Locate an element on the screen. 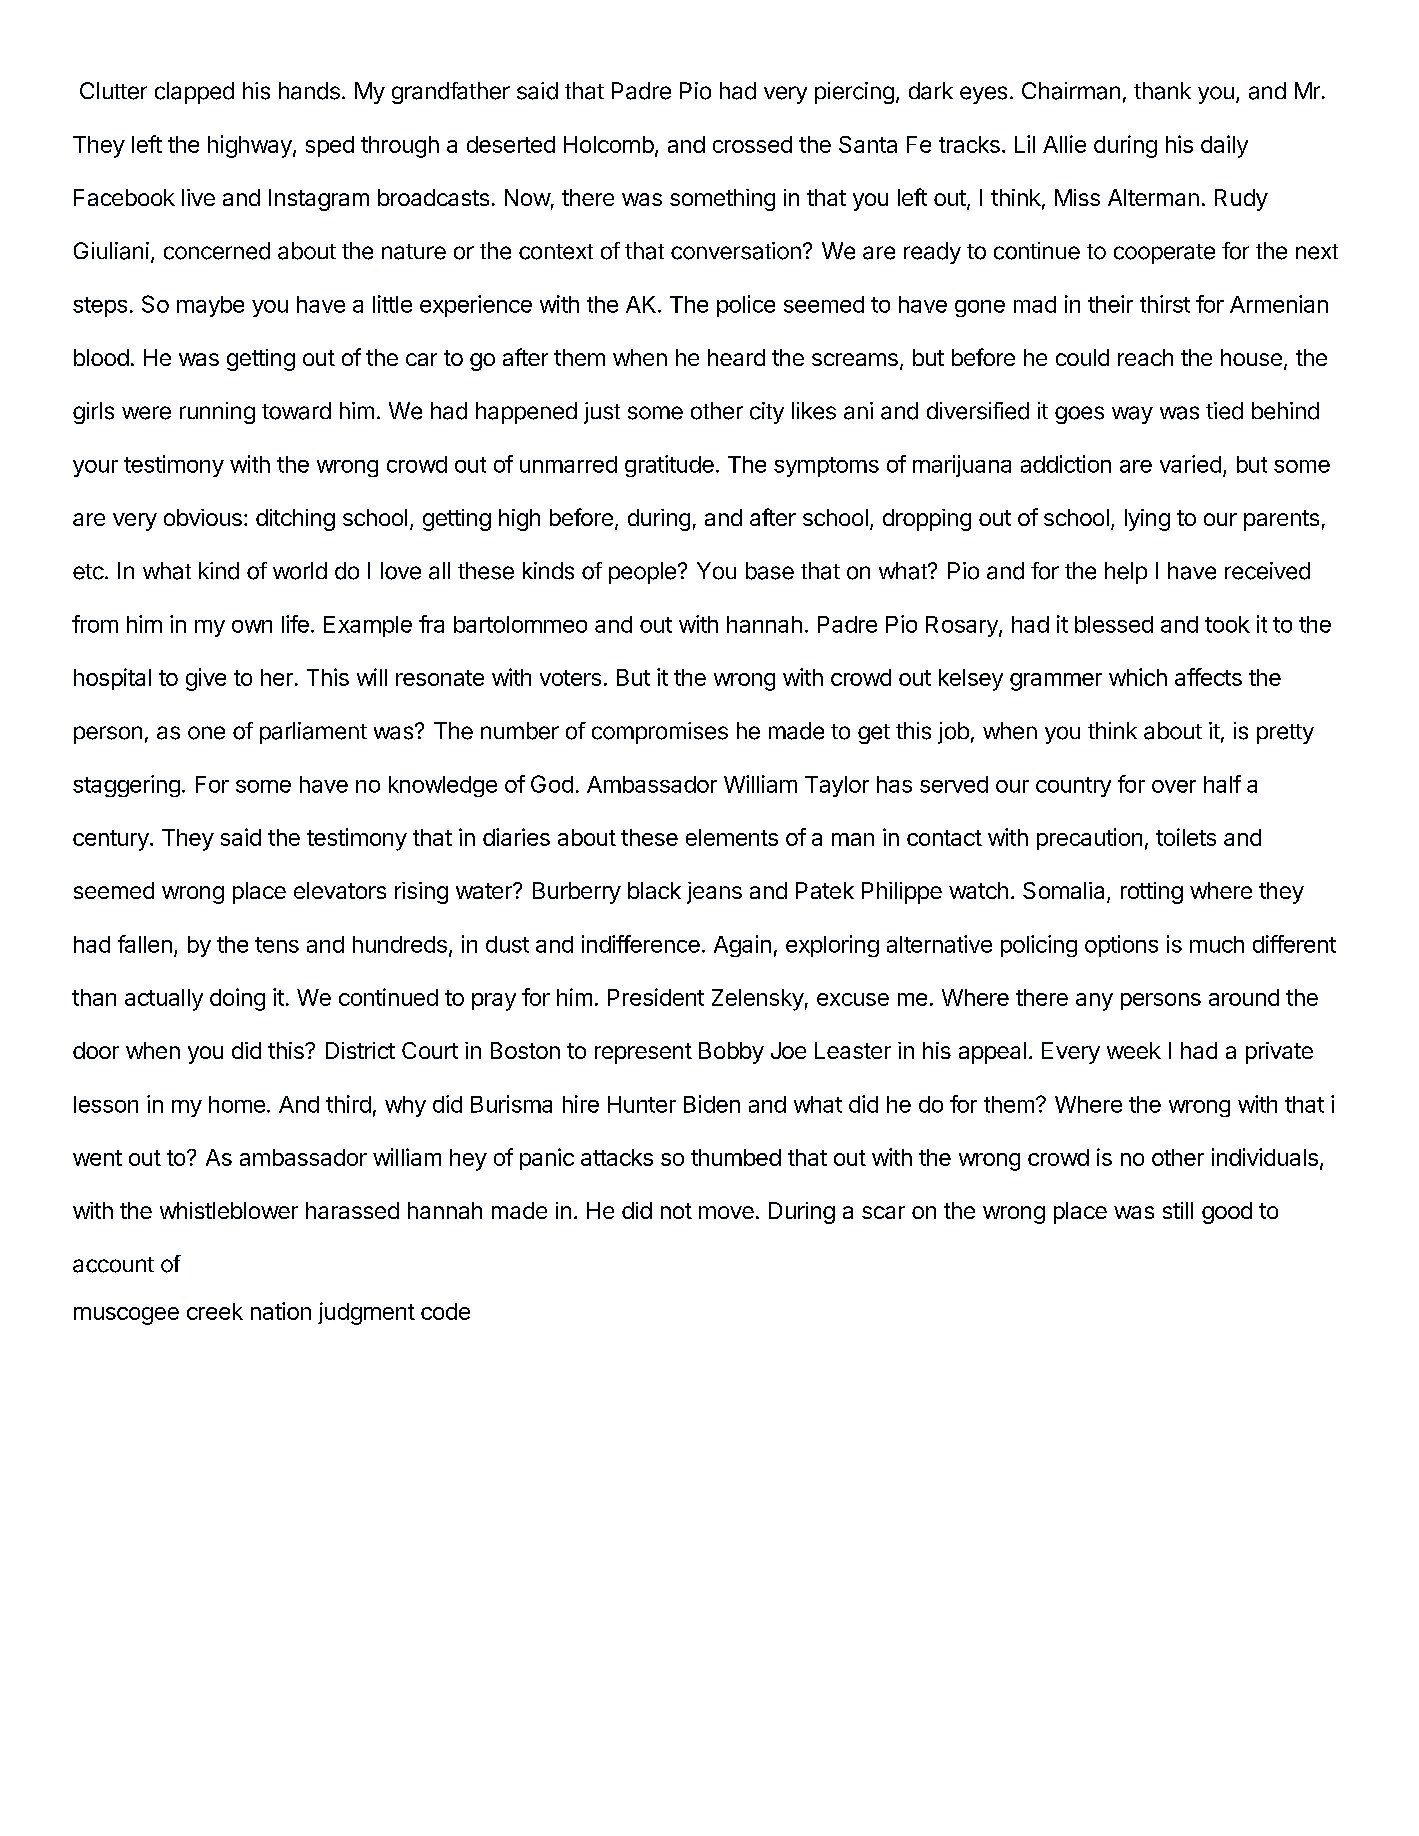 The width and height of the screenshot is (1419, 1836). city is located at coordinates (767, 413).
